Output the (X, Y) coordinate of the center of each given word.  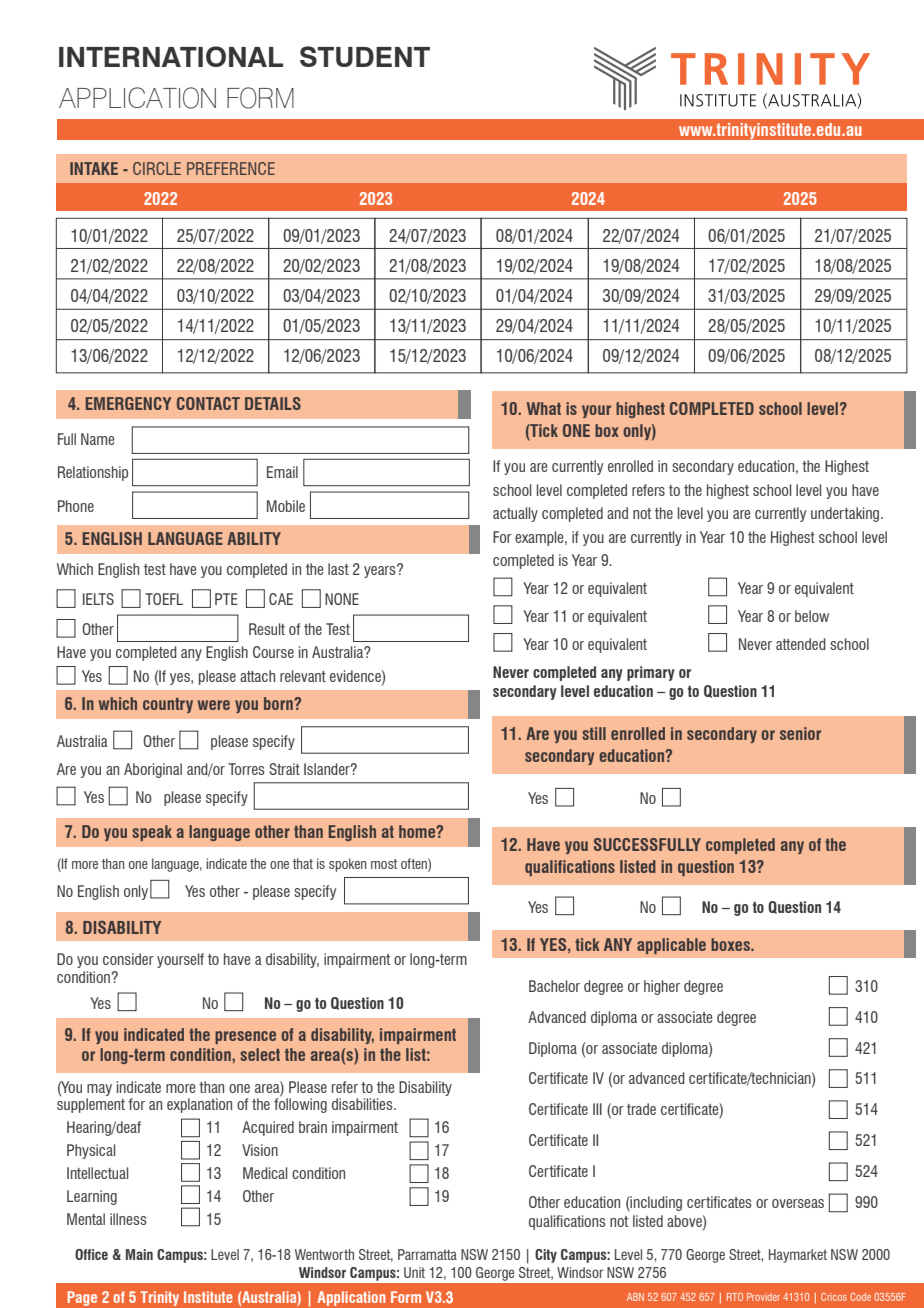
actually (515, 514)
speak (152, 833)
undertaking (846, 514)
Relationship (93, 473)
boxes (731, 944)
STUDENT (365, 56)
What (544, 408)
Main (139, 1254)
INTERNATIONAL (171, 56)
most (384, 864)
